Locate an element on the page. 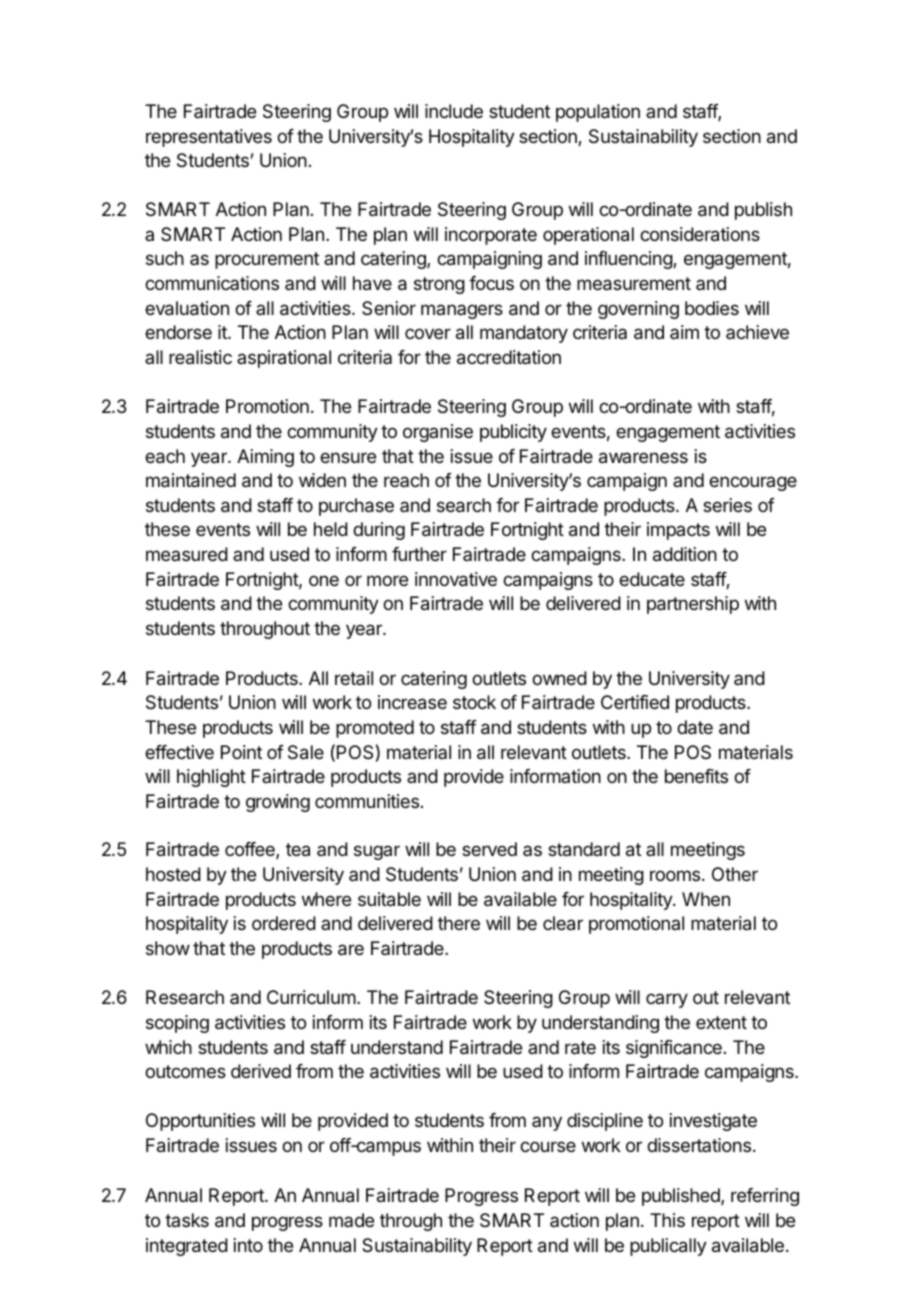 The width and height of the document is (924, 1307). into is located at coordinates (248, 1245).
